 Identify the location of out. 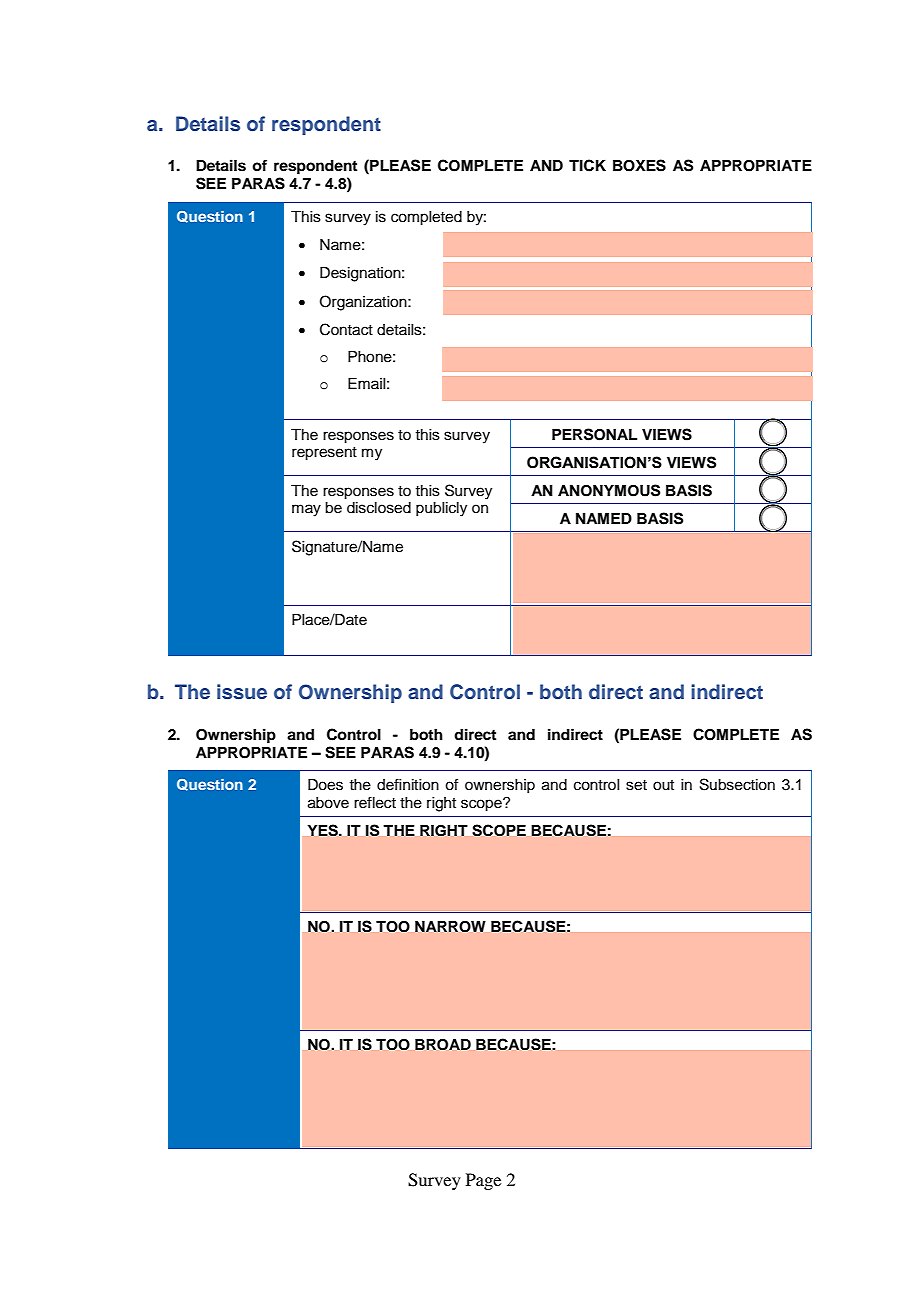
(663, 785).
